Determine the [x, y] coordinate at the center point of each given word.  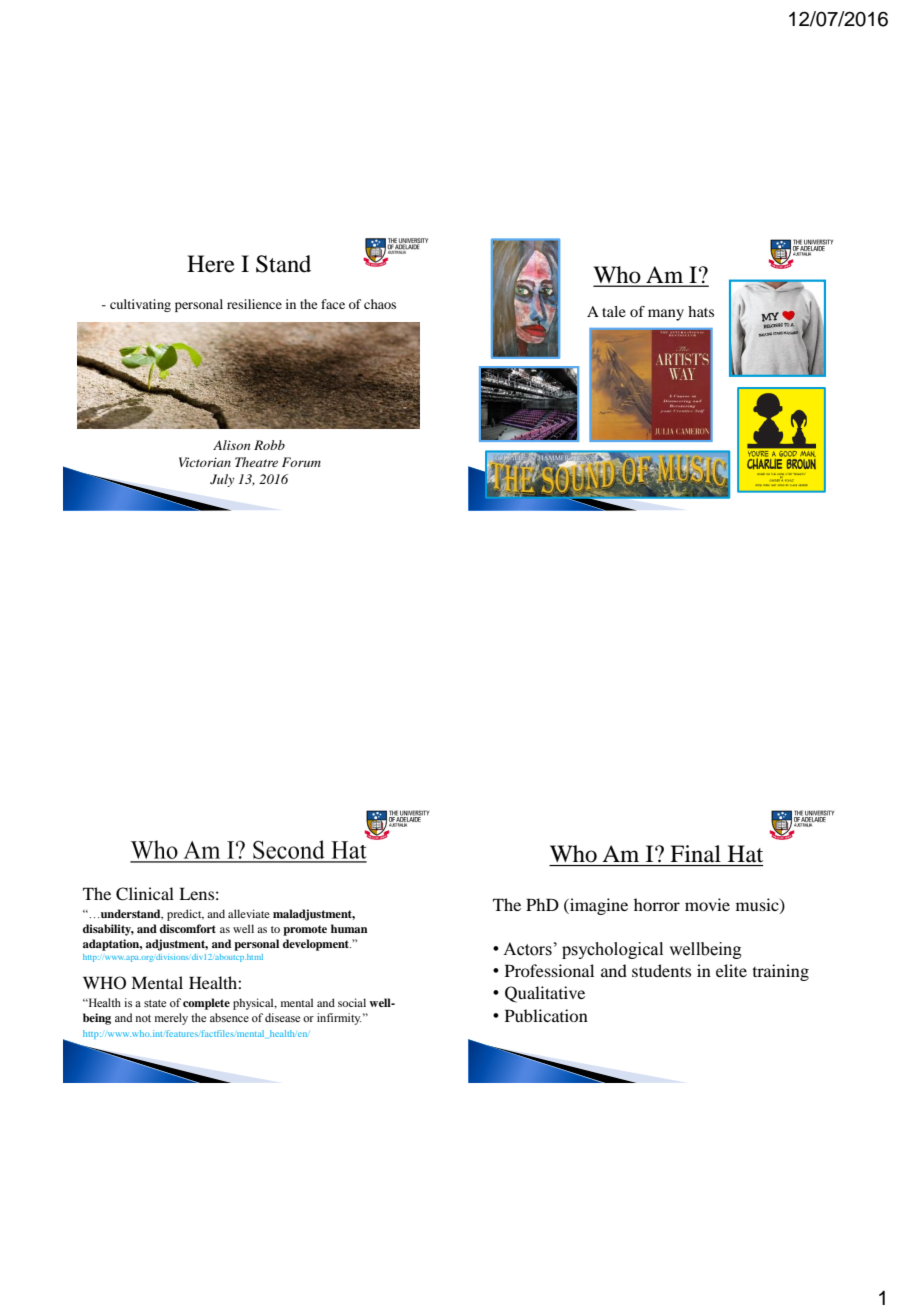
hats [701, 311]
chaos [380, 304]
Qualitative [545, 994]
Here [211, 264]
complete [206, 1004]
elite [731, 970]
